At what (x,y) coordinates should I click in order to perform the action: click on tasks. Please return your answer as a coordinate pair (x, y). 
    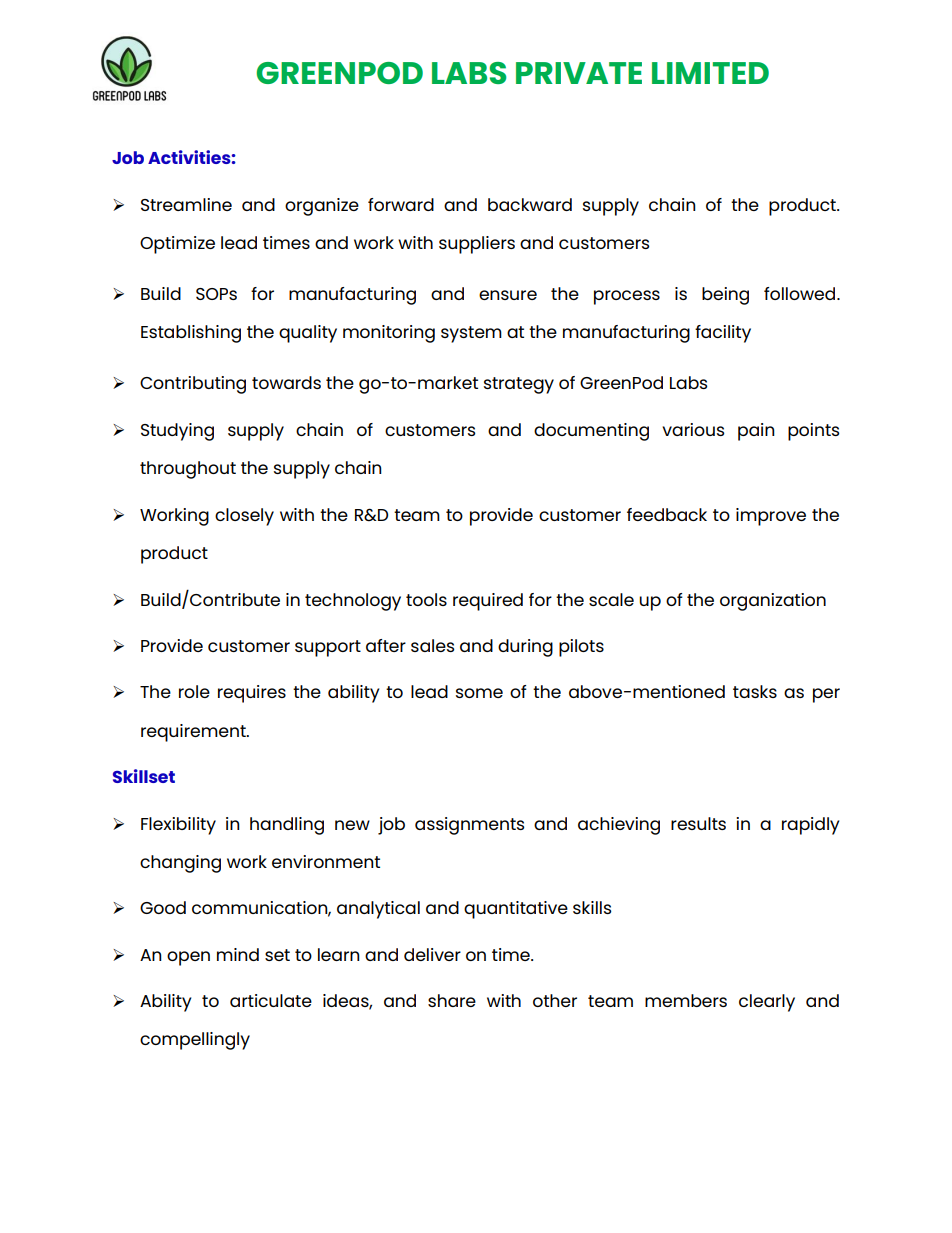
    Looking at the image, I should click on (755, 691).
